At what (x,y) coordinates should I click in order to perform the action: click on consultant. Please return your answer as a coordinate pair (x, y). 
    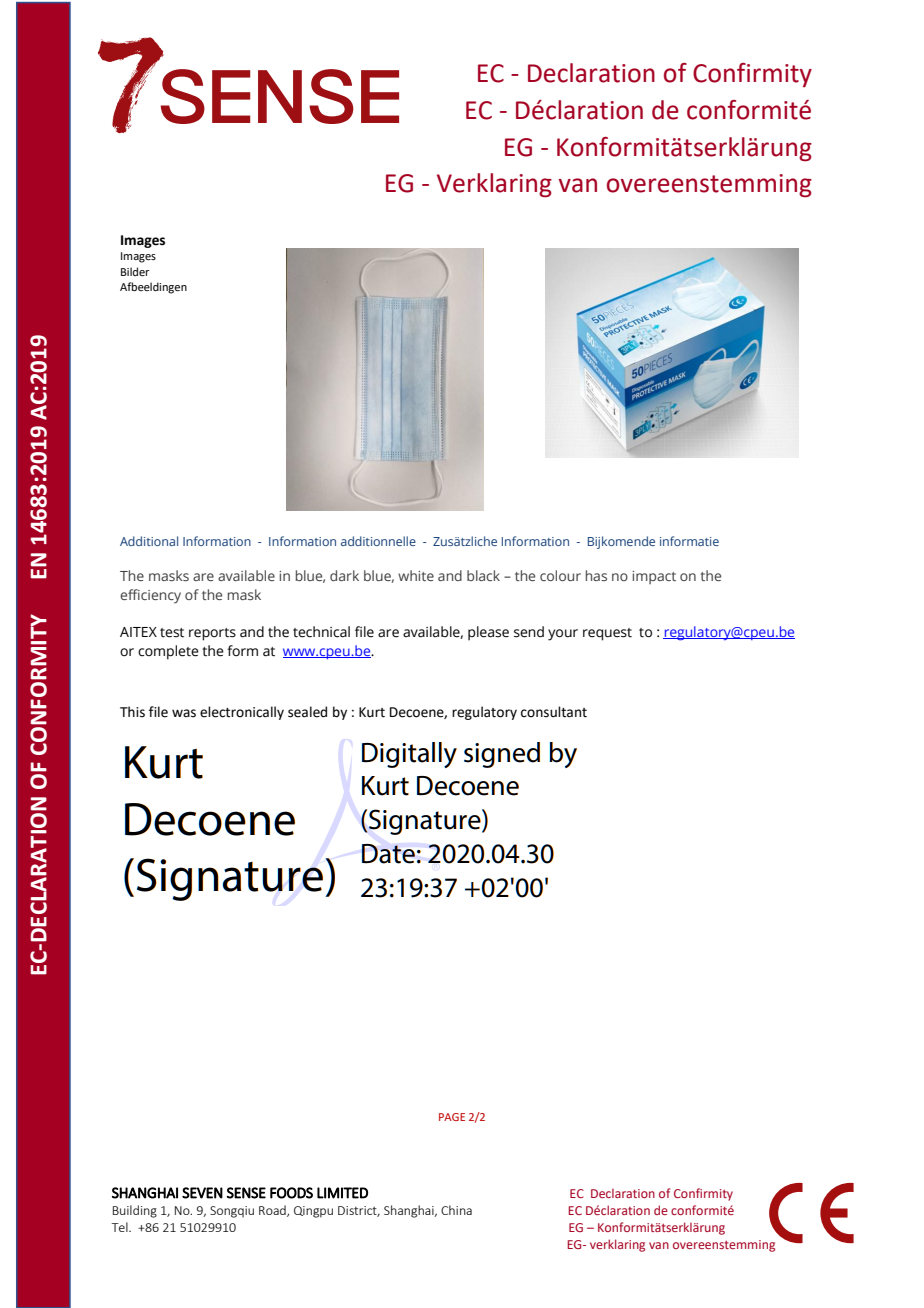
    Looking at the image, I should click on (554, 712).
